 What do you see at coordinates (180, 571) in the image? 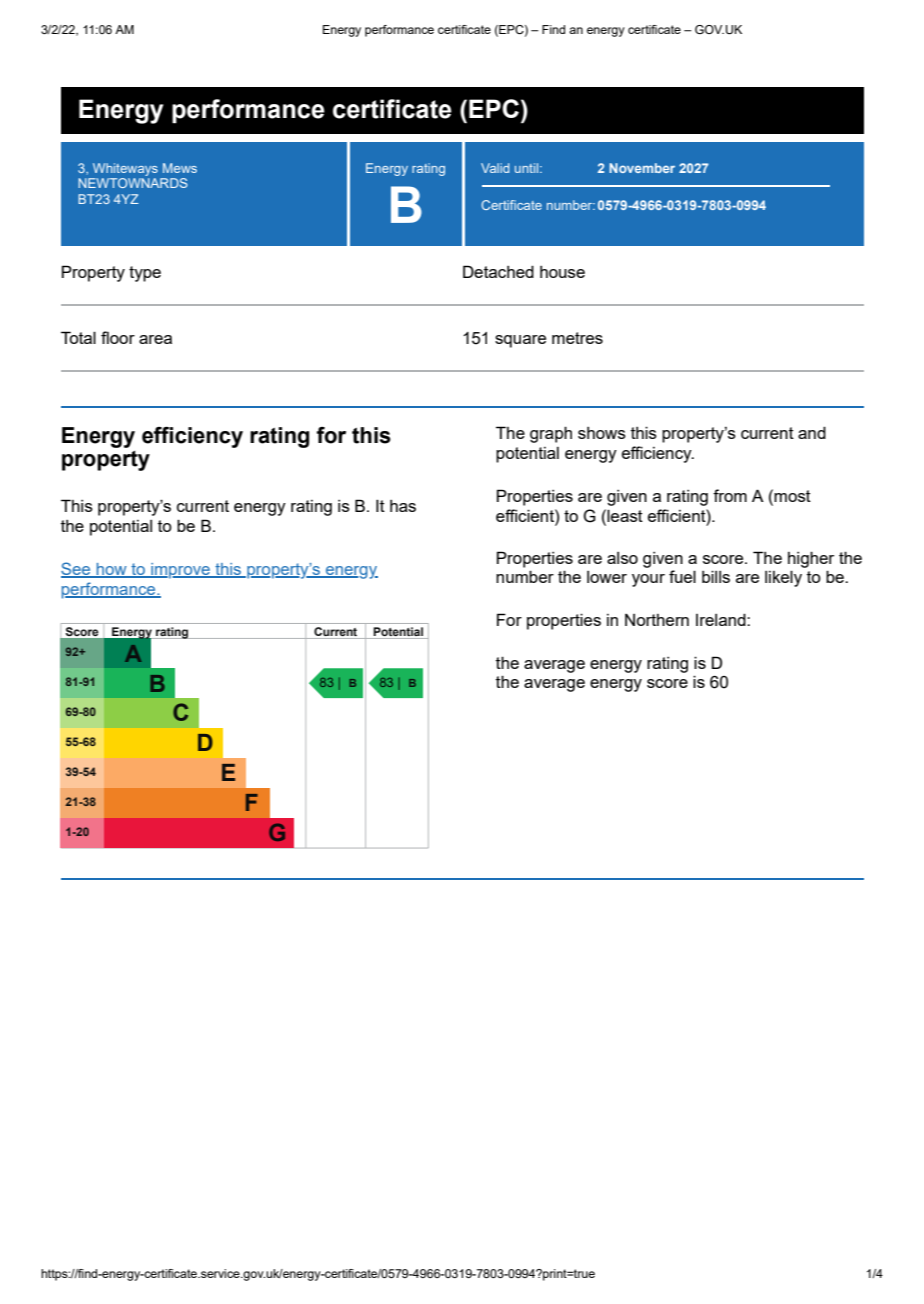
I see `improve` at bounding box center [180, 571].
